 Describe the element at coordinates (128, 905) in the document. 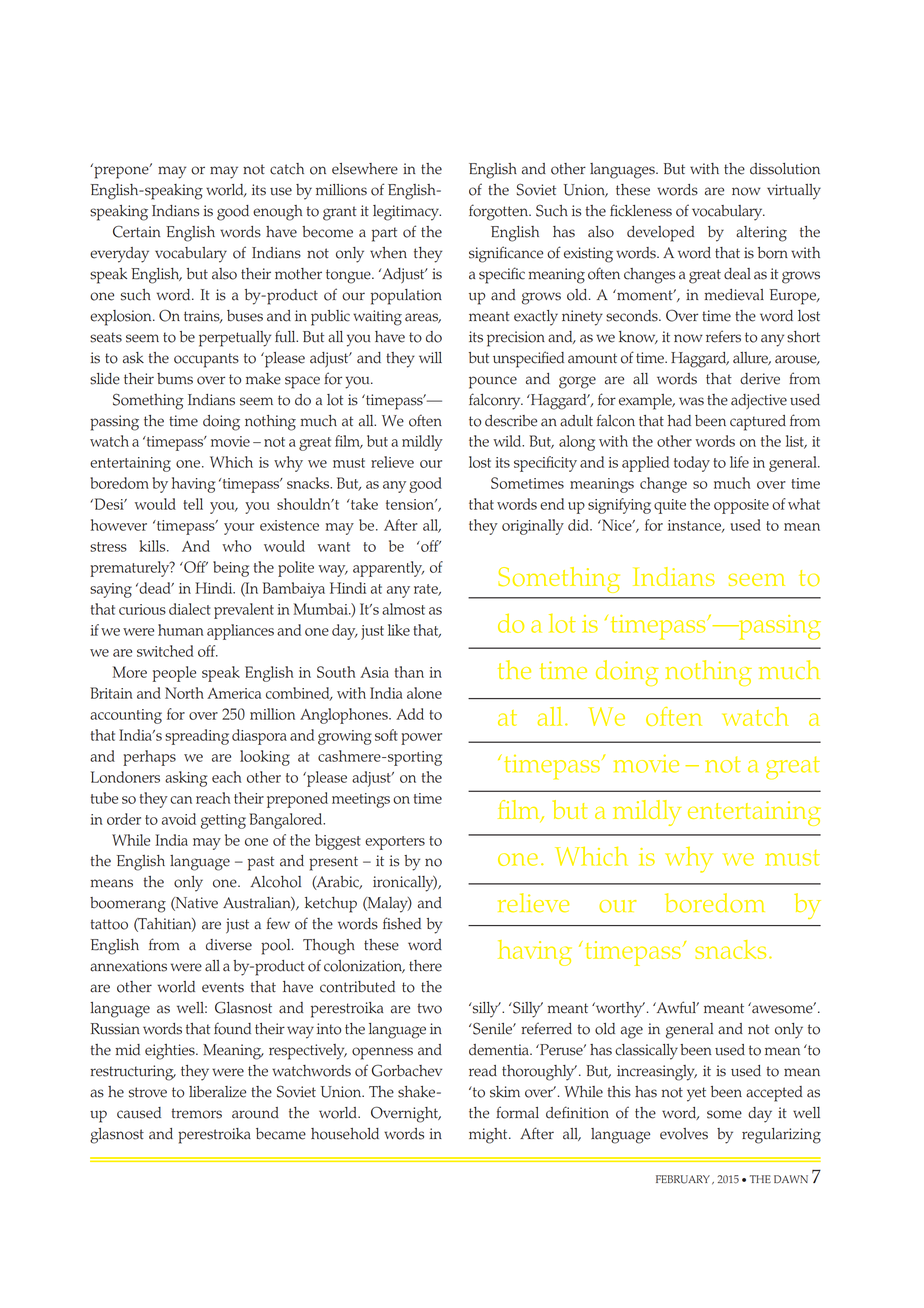

I see `boomerang` at that location.
